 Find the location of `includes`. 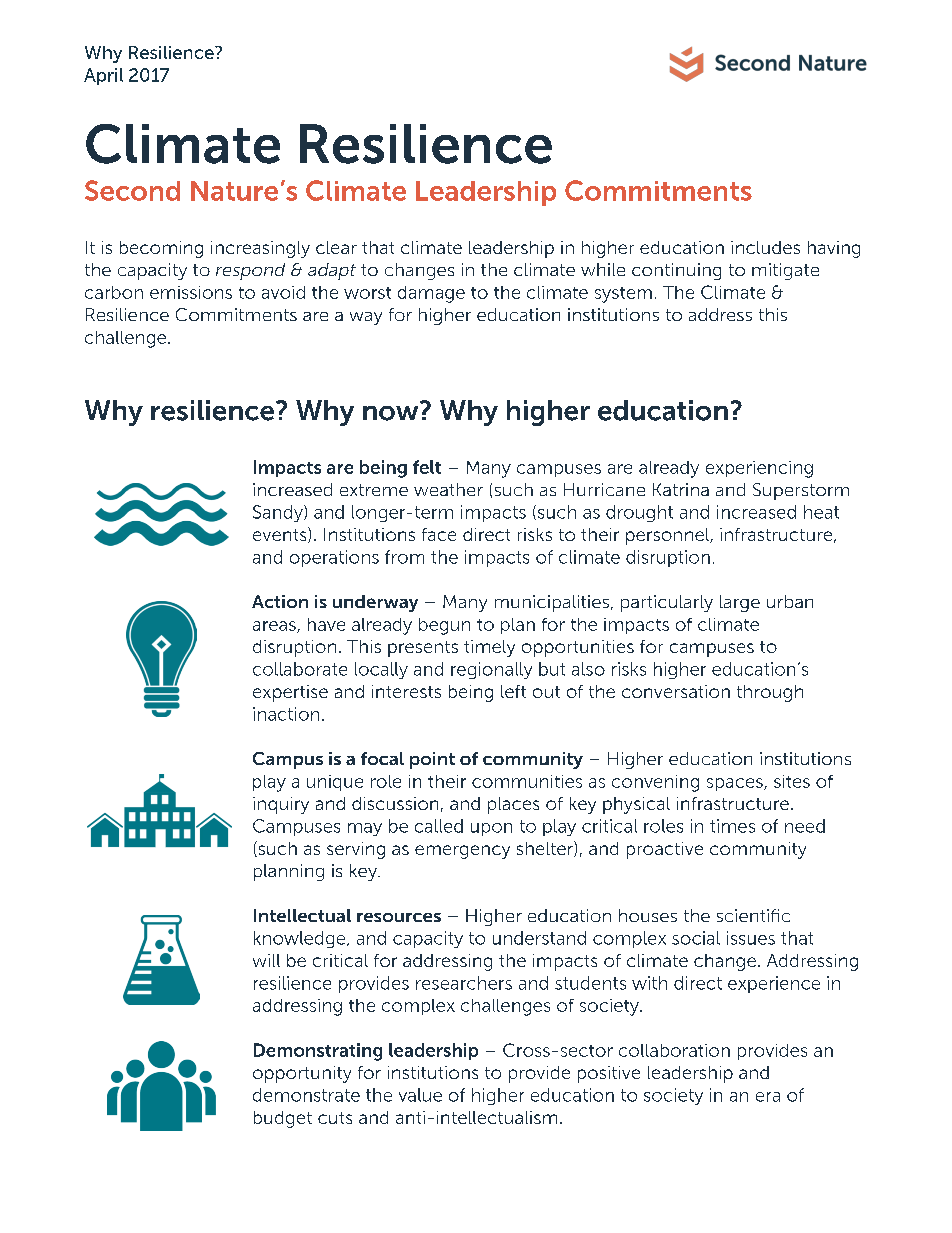

includes is located at coordinates (765, 247).
